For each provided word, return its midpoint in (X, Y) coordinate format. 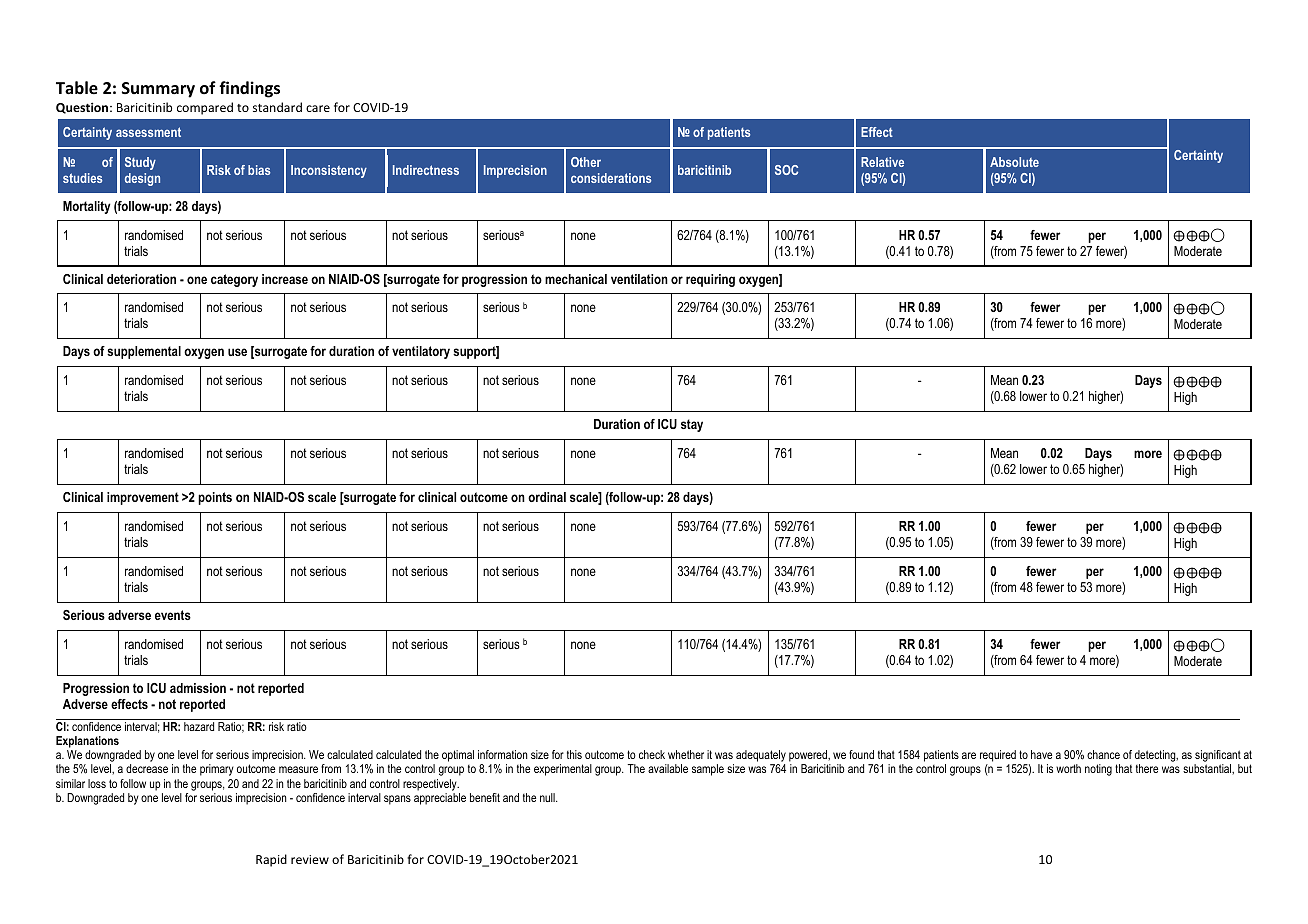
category (234, 280)
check (652, 754)
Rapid (271, 860)
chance (1103, 754)
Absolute (1014, 162)
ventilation (639, 279)
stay (692, 425)
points (215, 498)
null (548, 797)
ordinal (547, 497)
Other (586, 162)
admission (198, 688)
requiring (710, 280)
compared (205, 108)
